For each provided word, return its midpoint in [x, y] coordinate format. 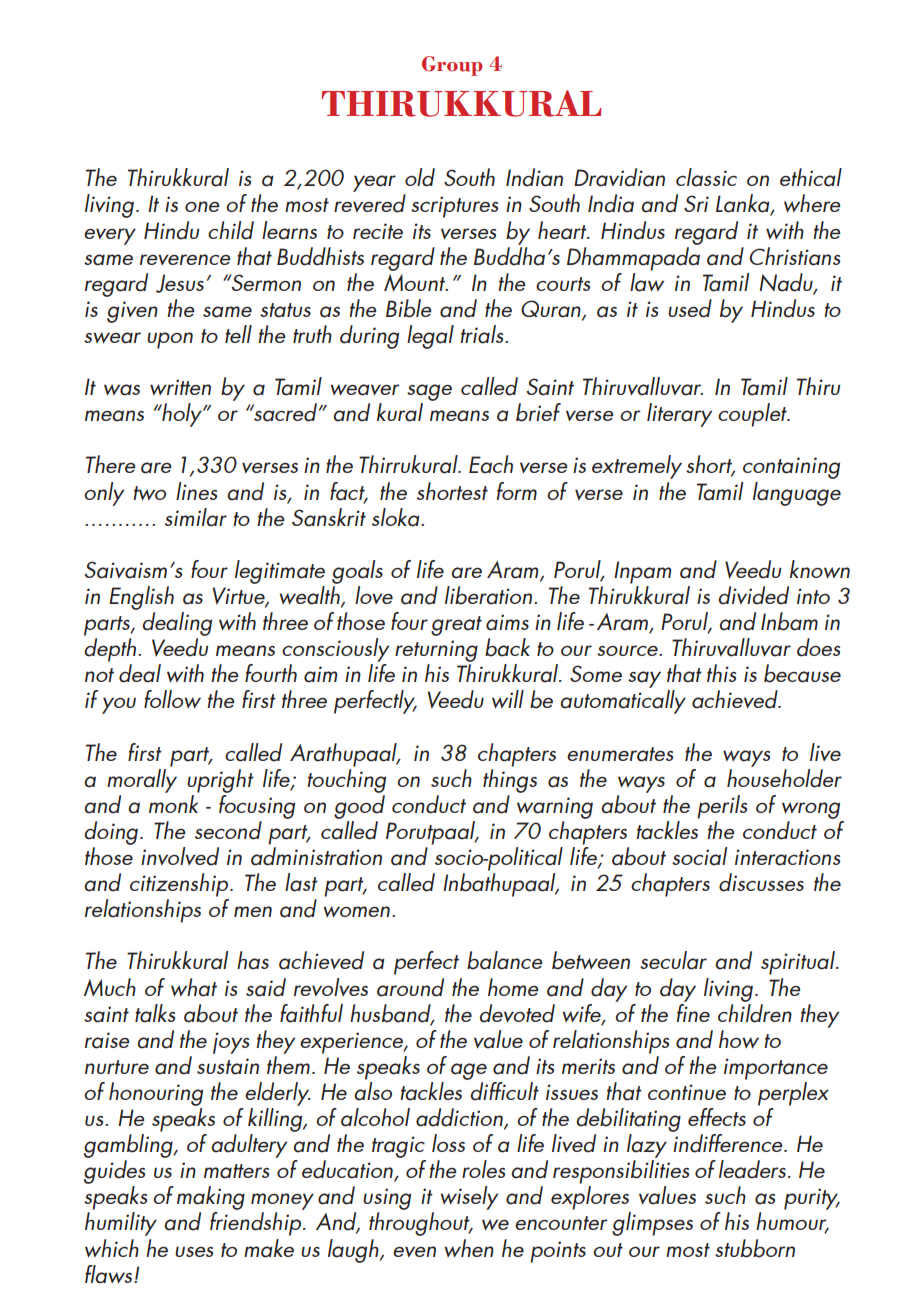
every [110, 236]
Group [452, 66]
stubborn [755, 1248]
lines [196, 491]
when [469, 1248]
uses [194, 1251]
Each [491, 464]
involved [180, 856]
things [510, 779]
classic [706, 177]
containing [791, 468]
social [699, 856]
